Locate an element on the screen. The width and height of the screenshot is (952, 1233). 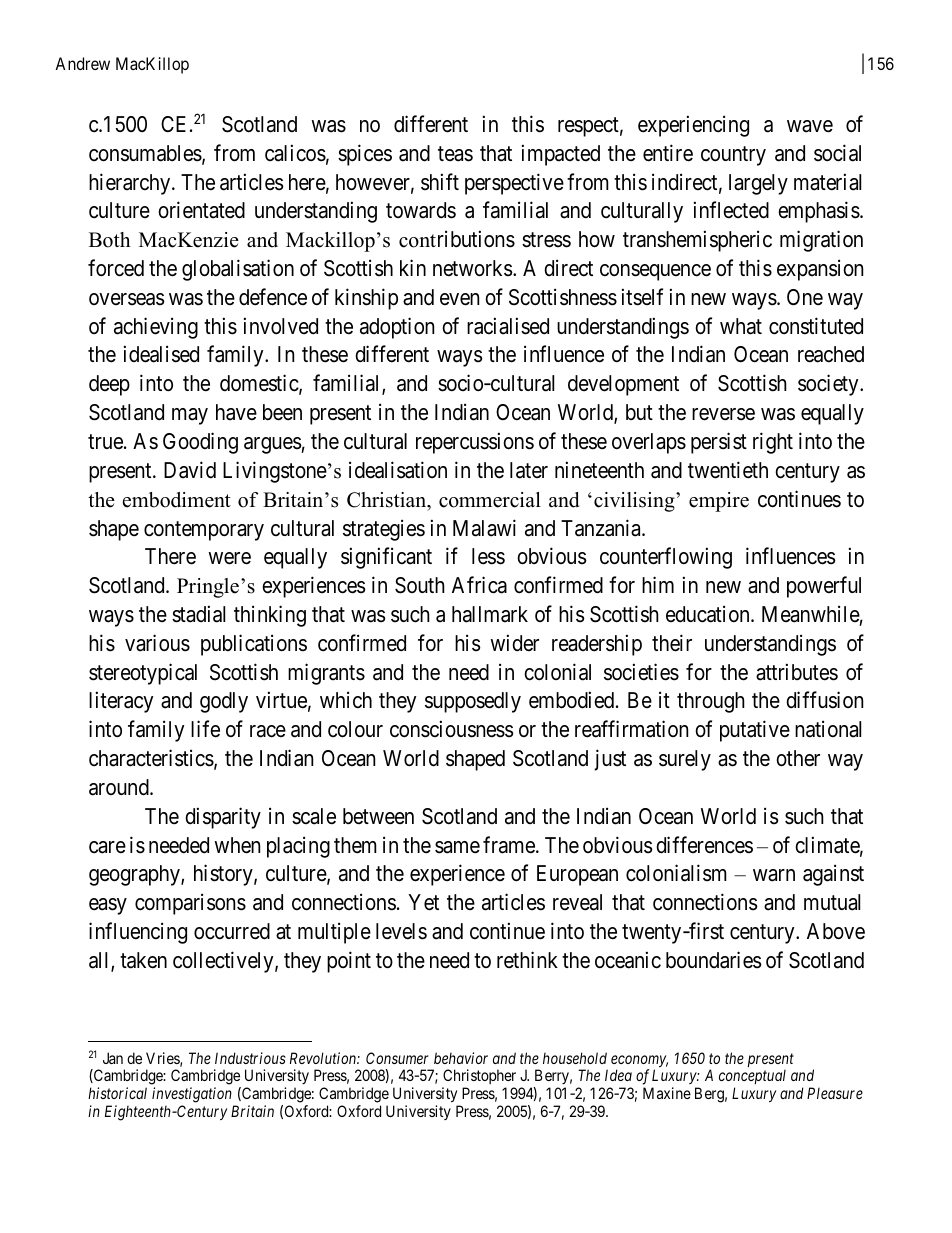
behavior is located at coordinates (461, 1058).
